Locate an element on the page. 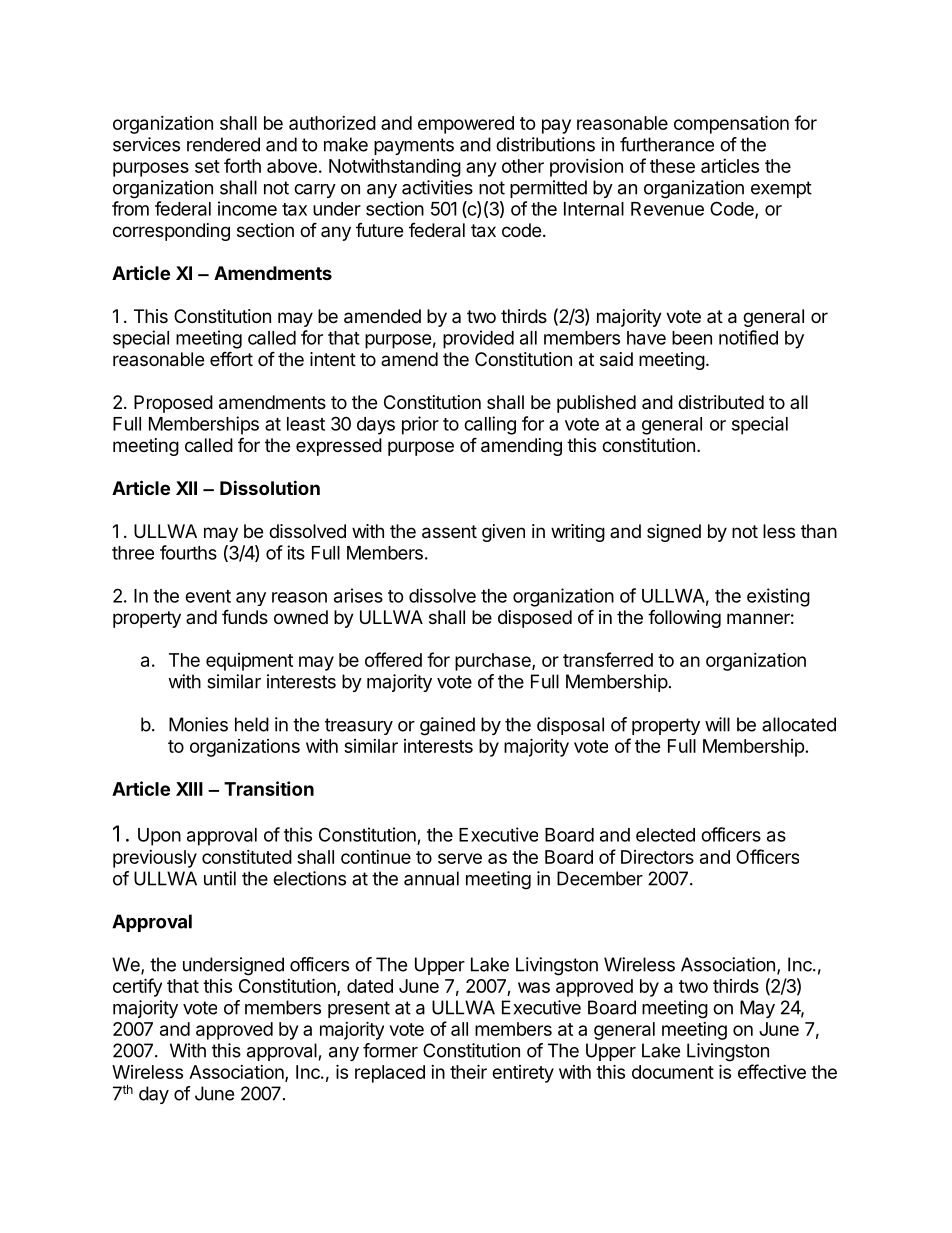 The width and height of the document is (952, 1233). existing is located at coordinates (778, 597).
